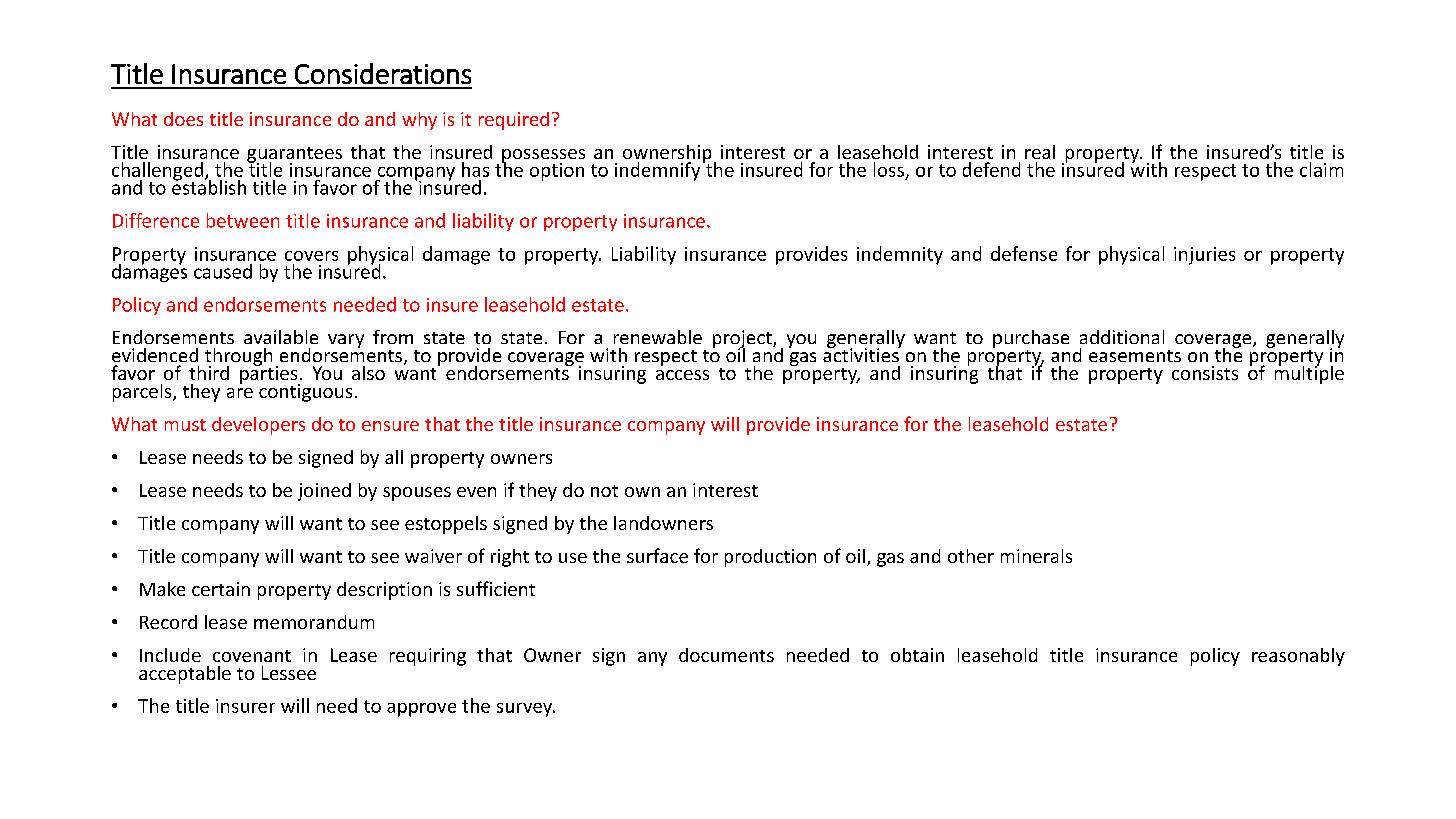  Describe the element at coordinates (223, 271) in the document. I see `caused` at that location.
